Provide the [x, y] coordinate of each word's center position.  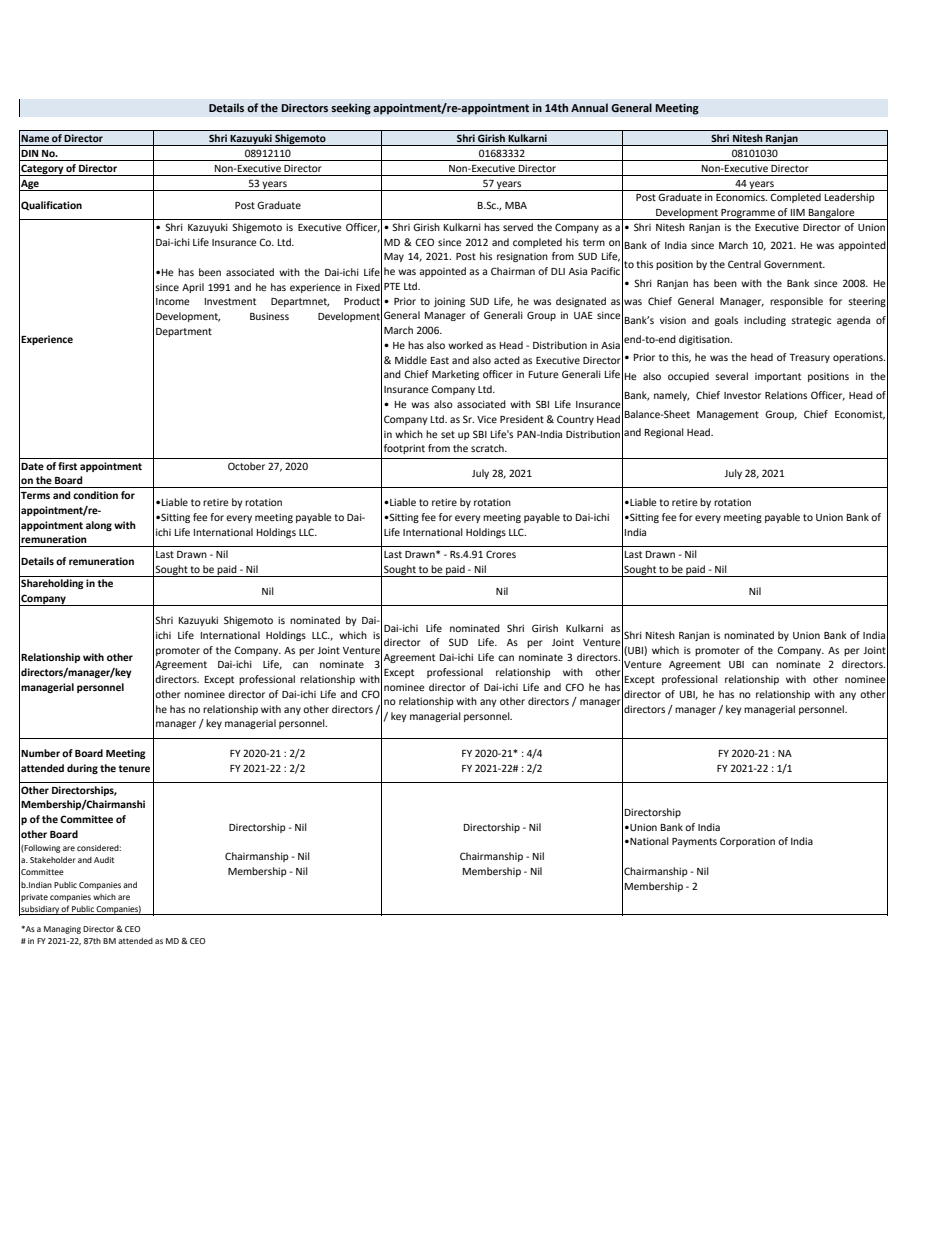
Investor [742, 395]
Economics [741, 197]
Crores [501, 554]
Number [40, 753]
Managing [62, 930]
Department [184, 332]
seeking [351, 109]
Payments [694, 842]
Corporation [747, 842]
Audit [104, 860]
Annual [589, 107]
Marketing [455, 375]
